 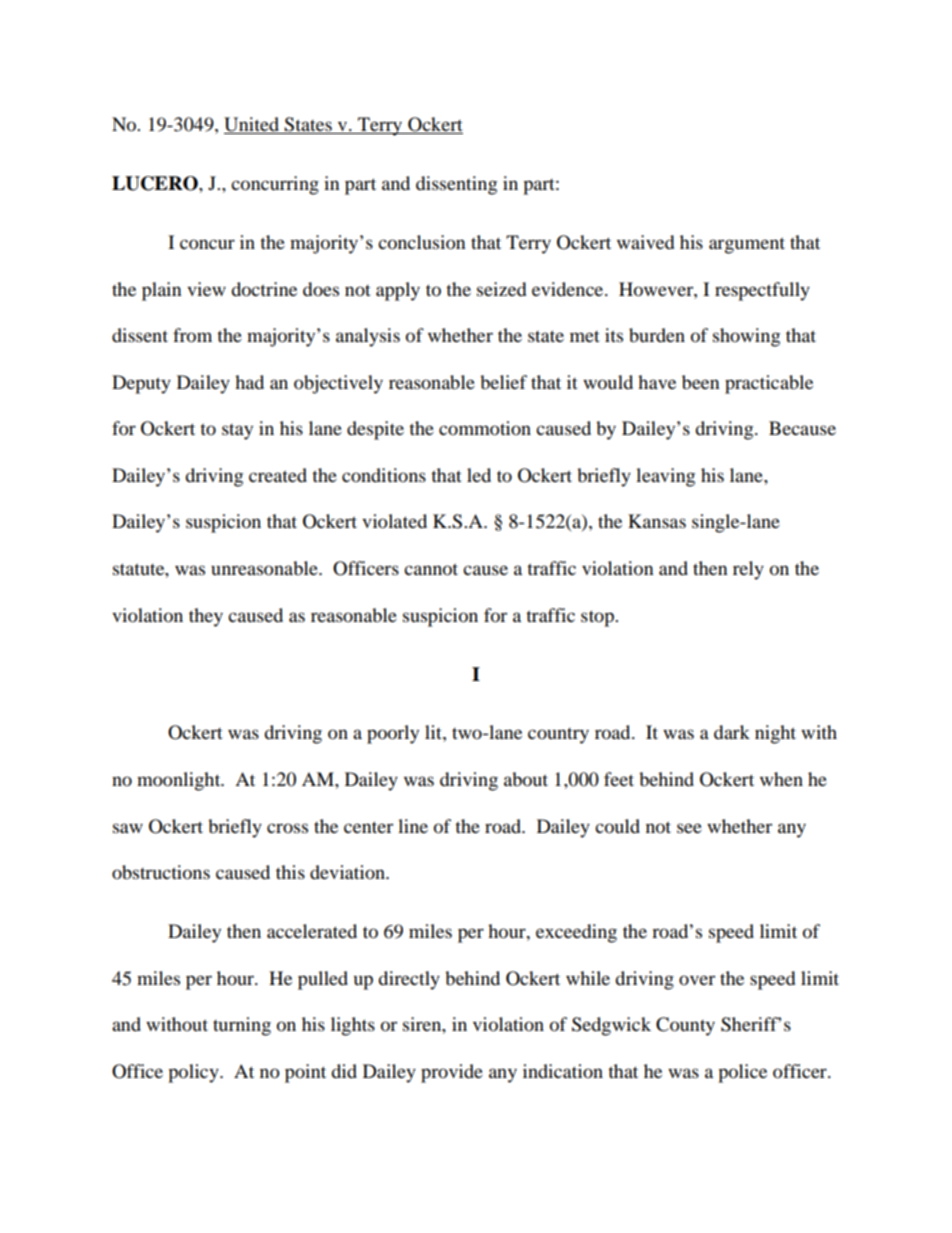 What do you see at coordinates (180, 781) in the screenshot?
I see `moonlight` at bounding box center [180, 781].
